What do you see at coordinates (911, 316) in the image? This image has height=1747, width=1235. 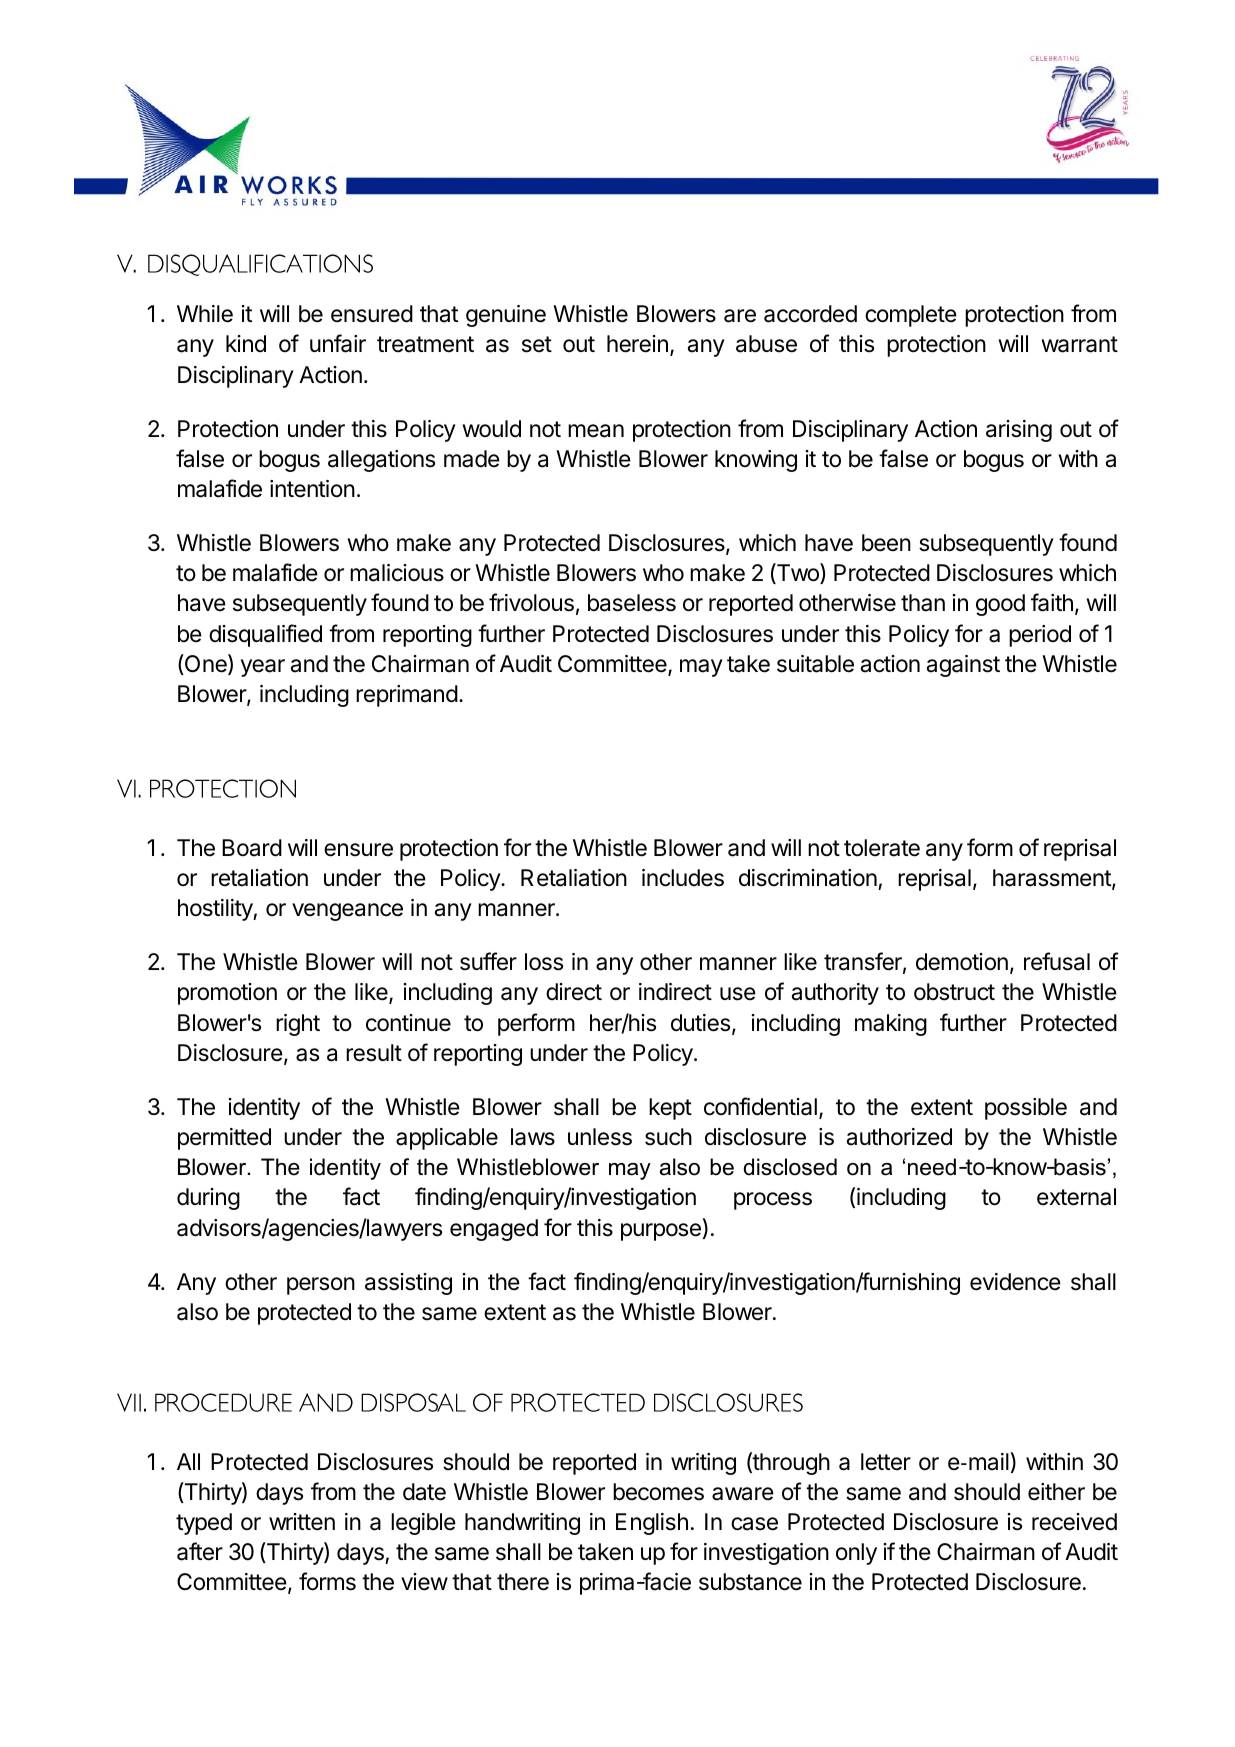 I see `complete` at bounding box center [911, 316].
